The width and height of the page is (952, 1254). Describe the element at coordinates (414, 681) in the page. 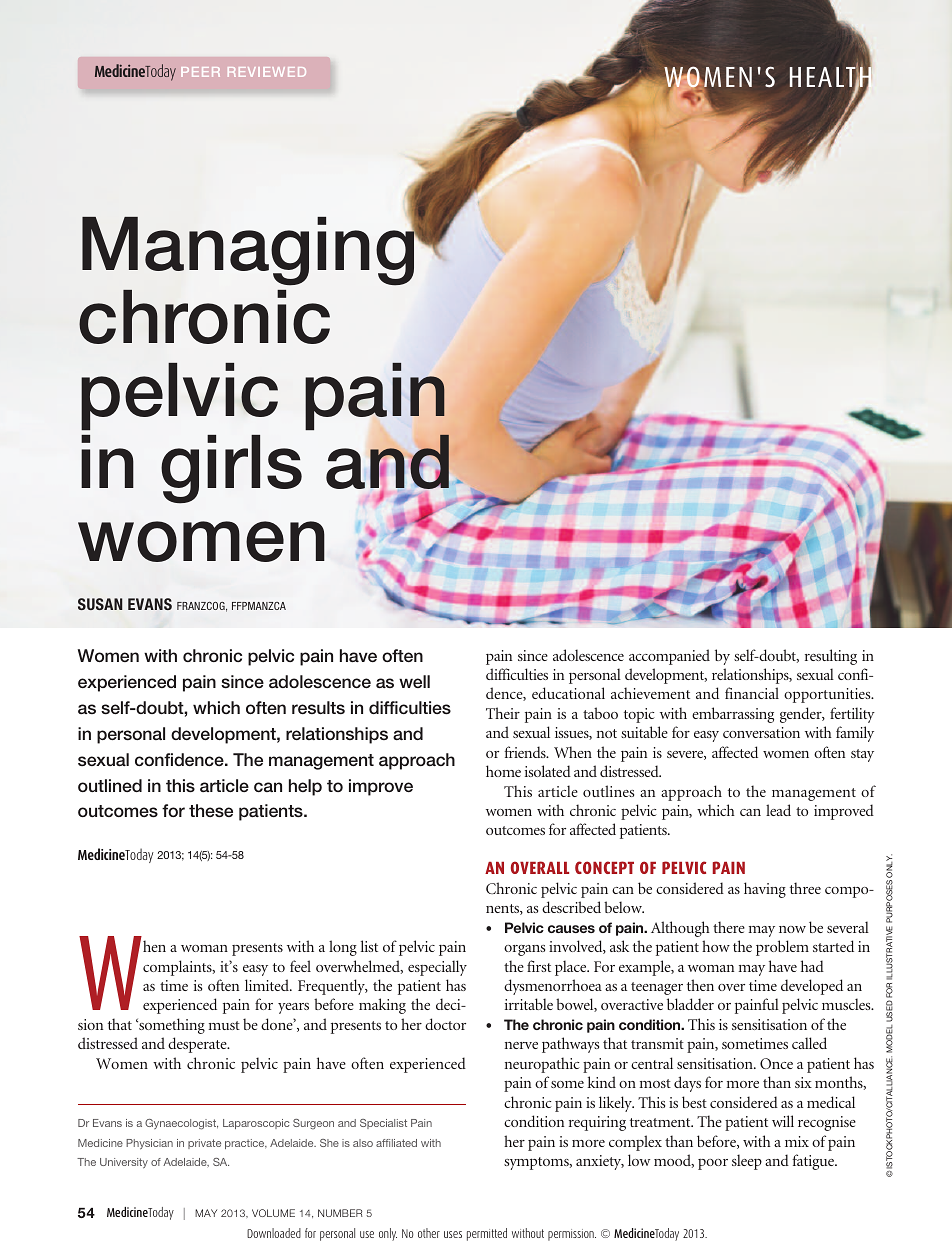

I see `well` at that location.
